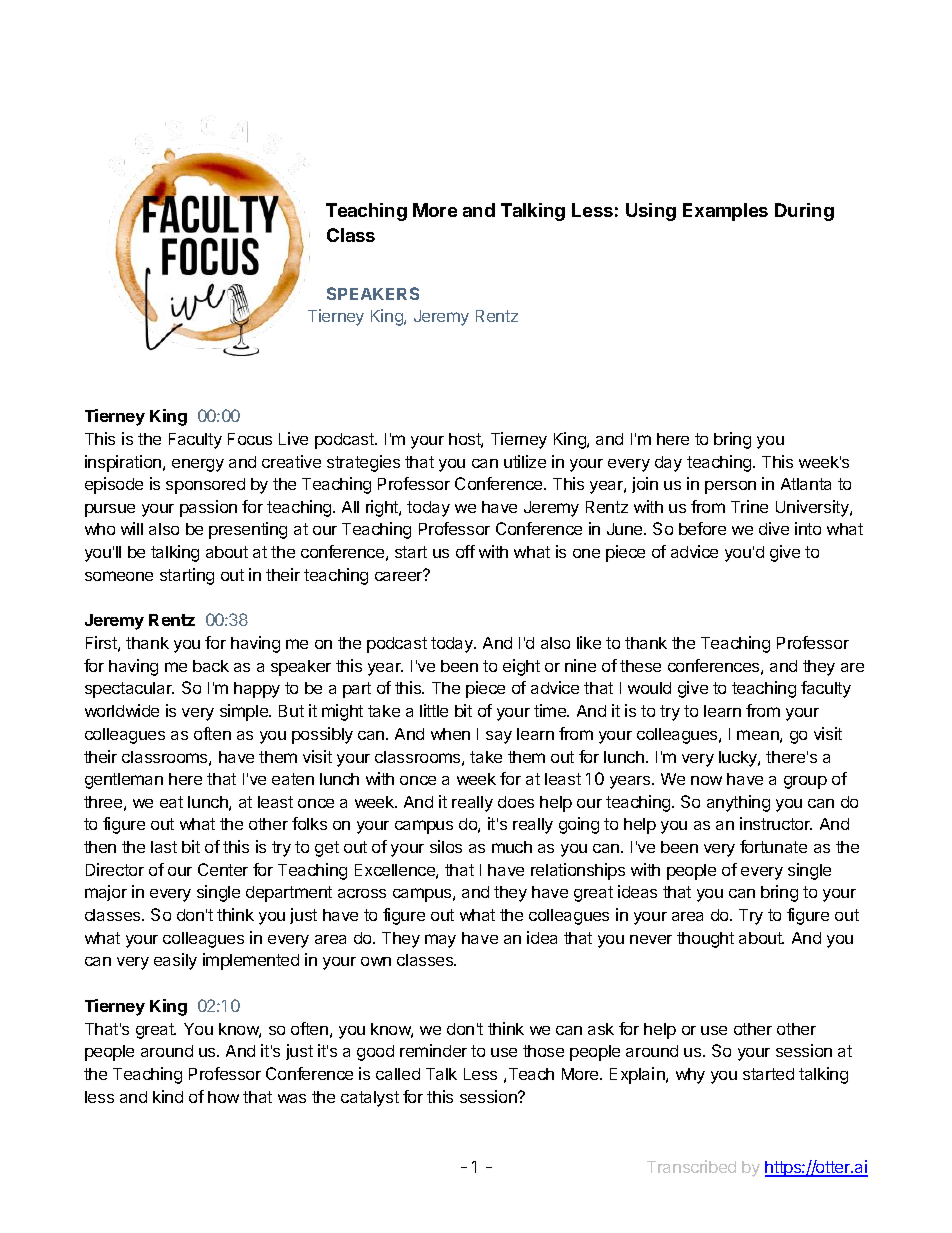 The width and height of the page is (952, 1233). What do you see at coordinates (168, 1096) in the page?
I see `kind` at bounding box center [168, 1096].
